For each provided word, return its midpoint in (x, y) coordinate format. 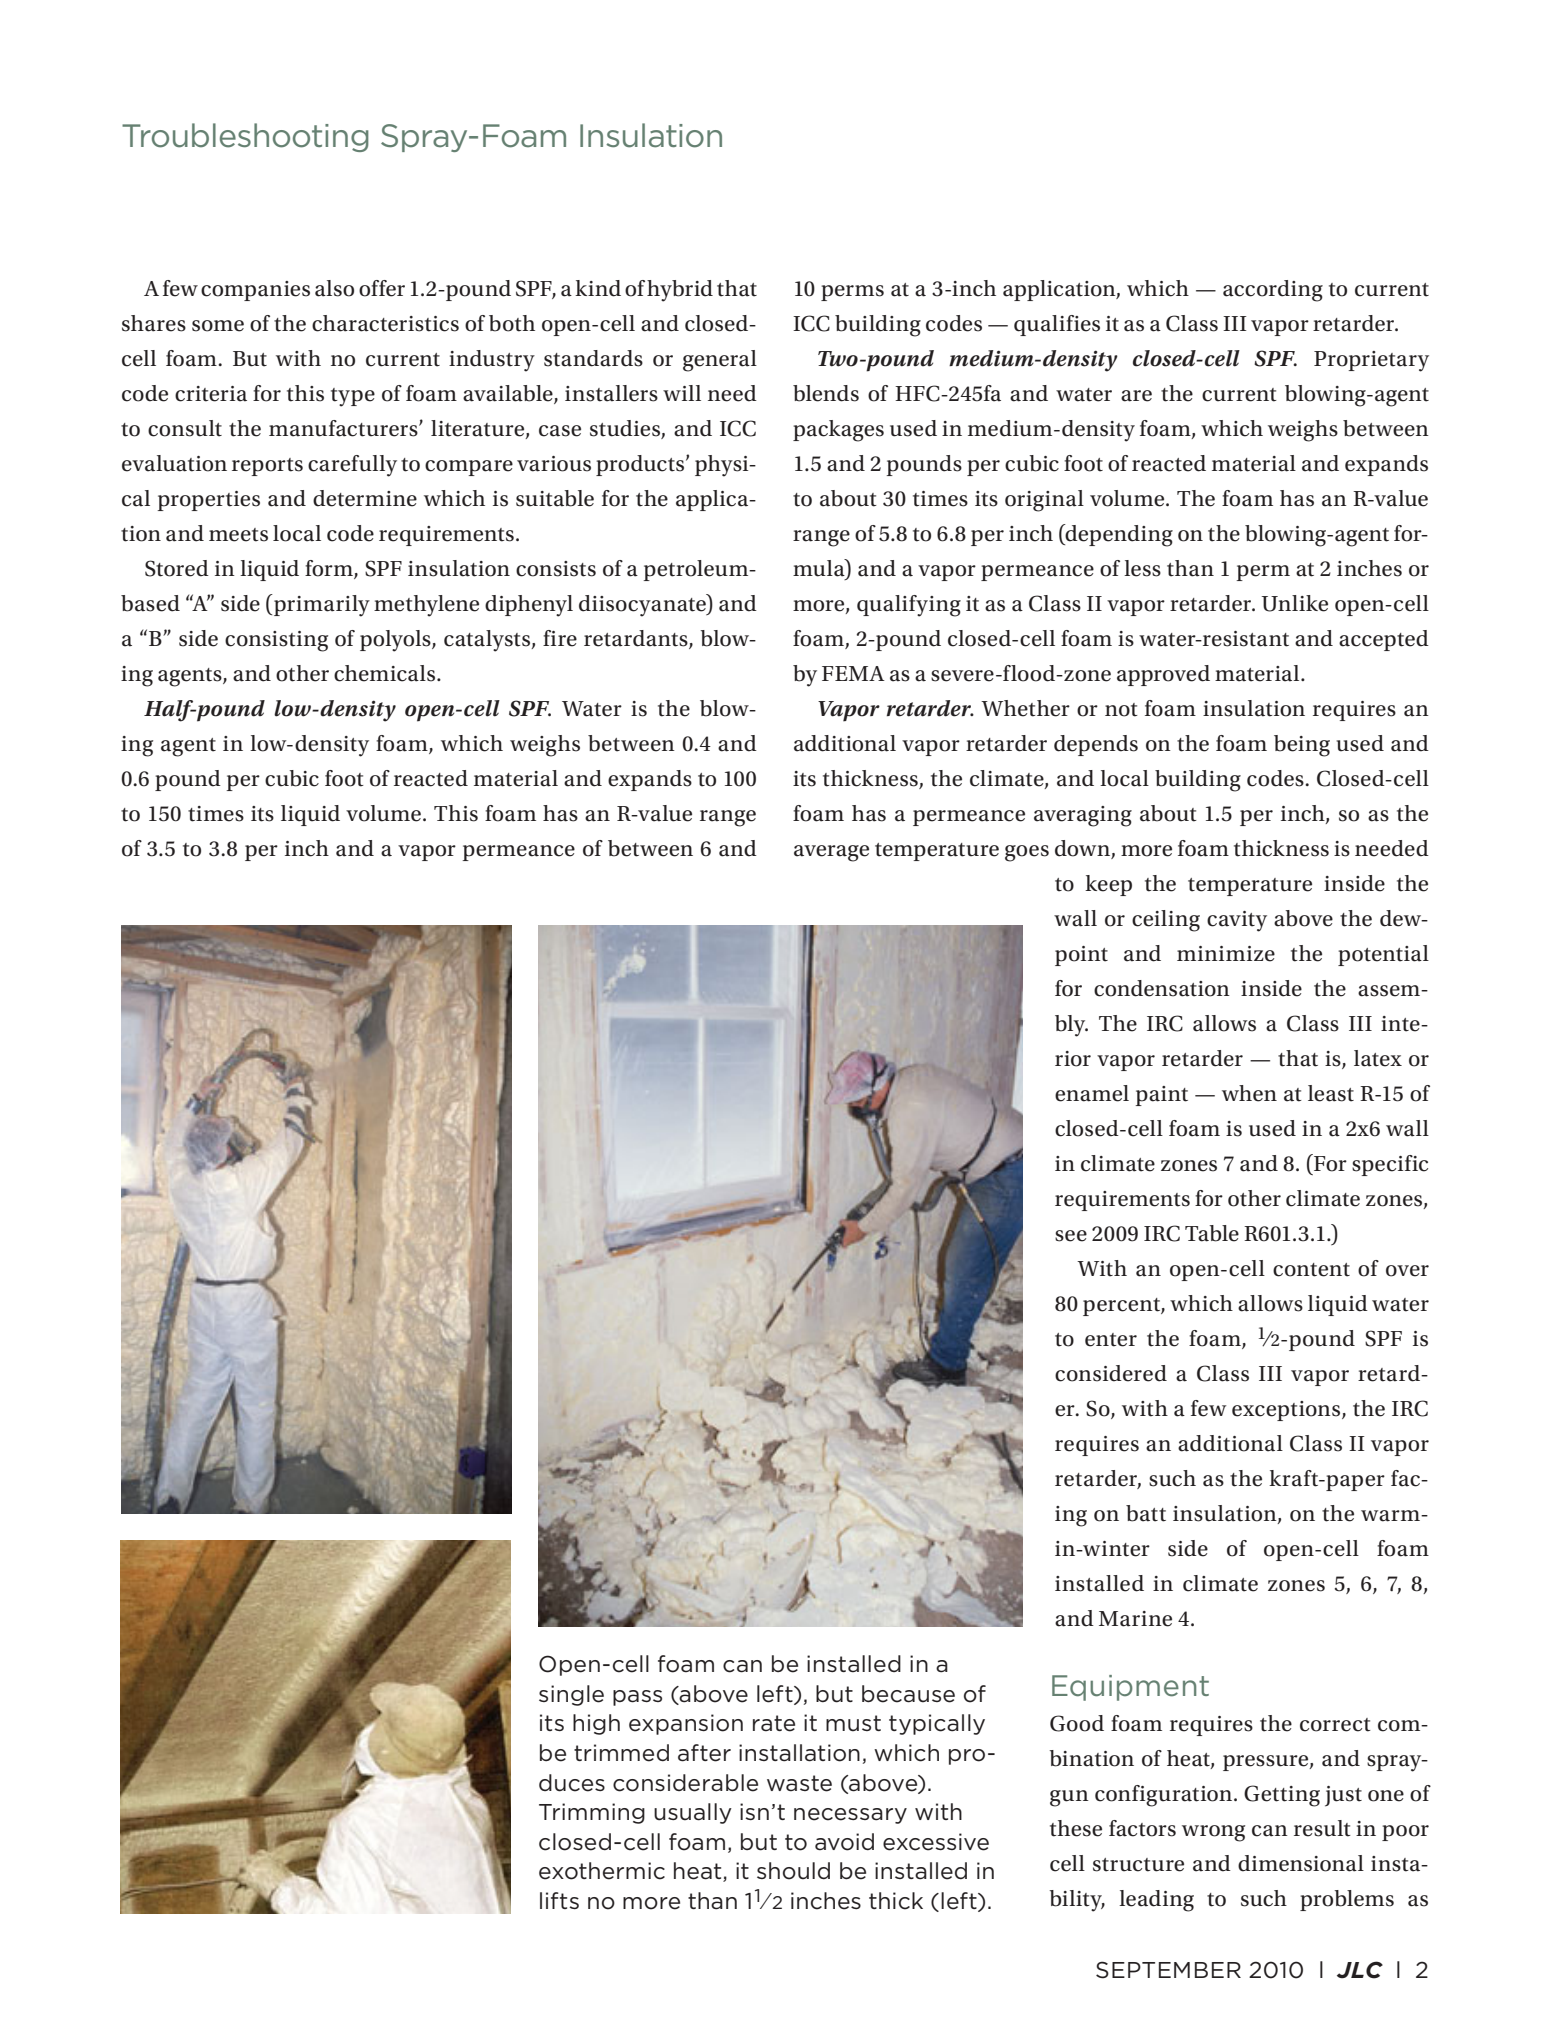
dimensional (1301, 1863)
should (793, 1871)
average (831, 853)
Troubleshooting (245, 137)
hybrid (680, 291)
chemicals (386, 673)
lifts (559, 1900)
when (1249, 1093)
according (1273, 291)
